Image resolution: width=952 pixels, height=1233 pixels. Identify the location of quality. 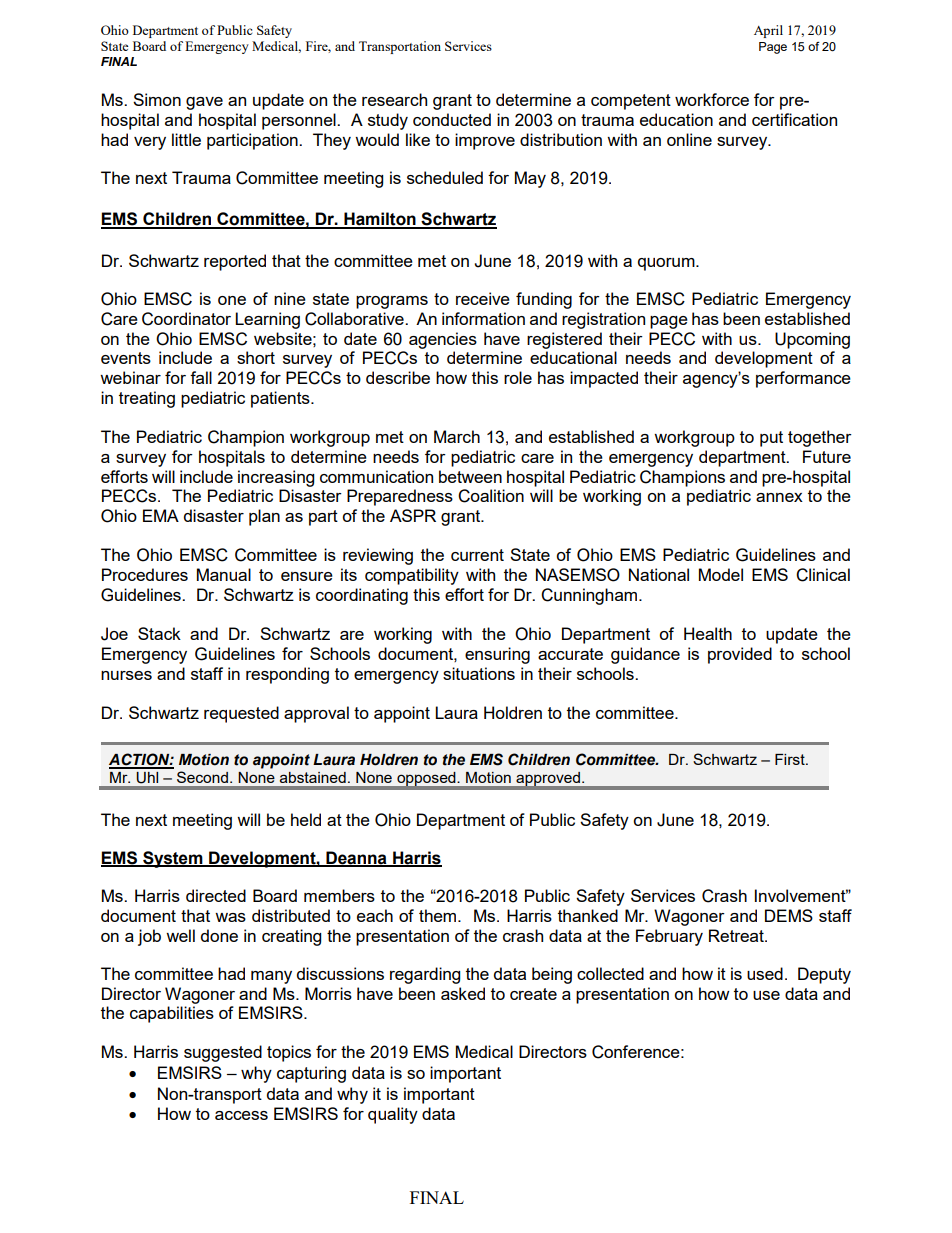
(393, 1115).
